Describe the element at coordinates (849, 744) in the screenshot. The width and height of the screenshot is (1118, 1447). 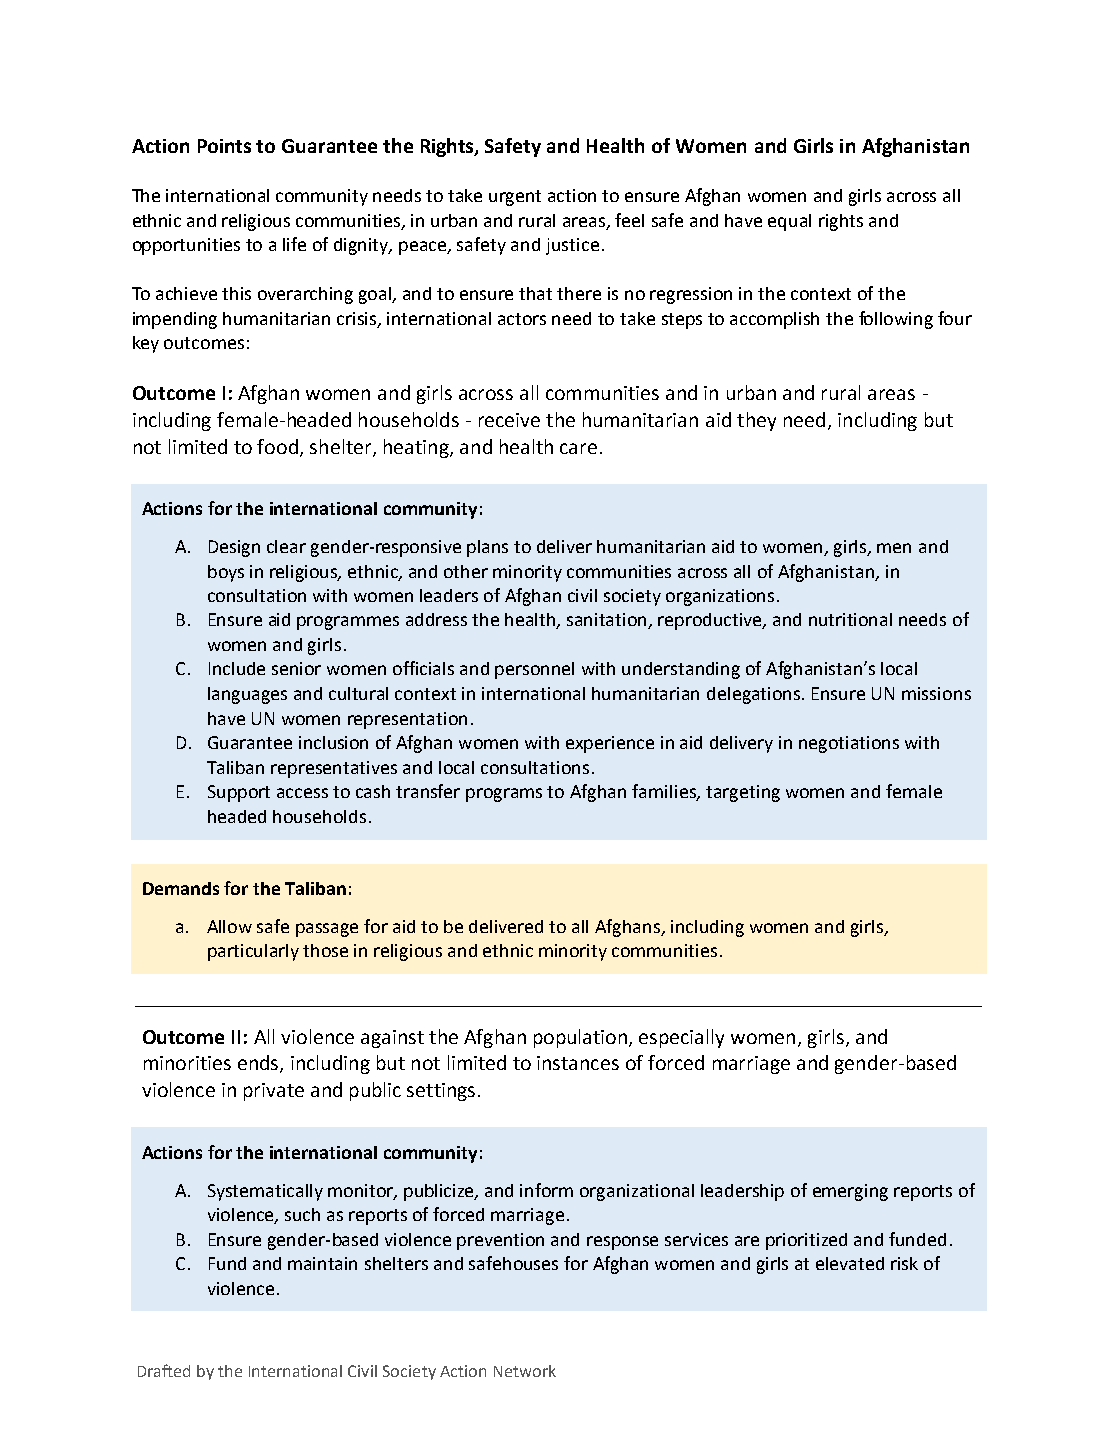
I see `negotiations` at that location.
